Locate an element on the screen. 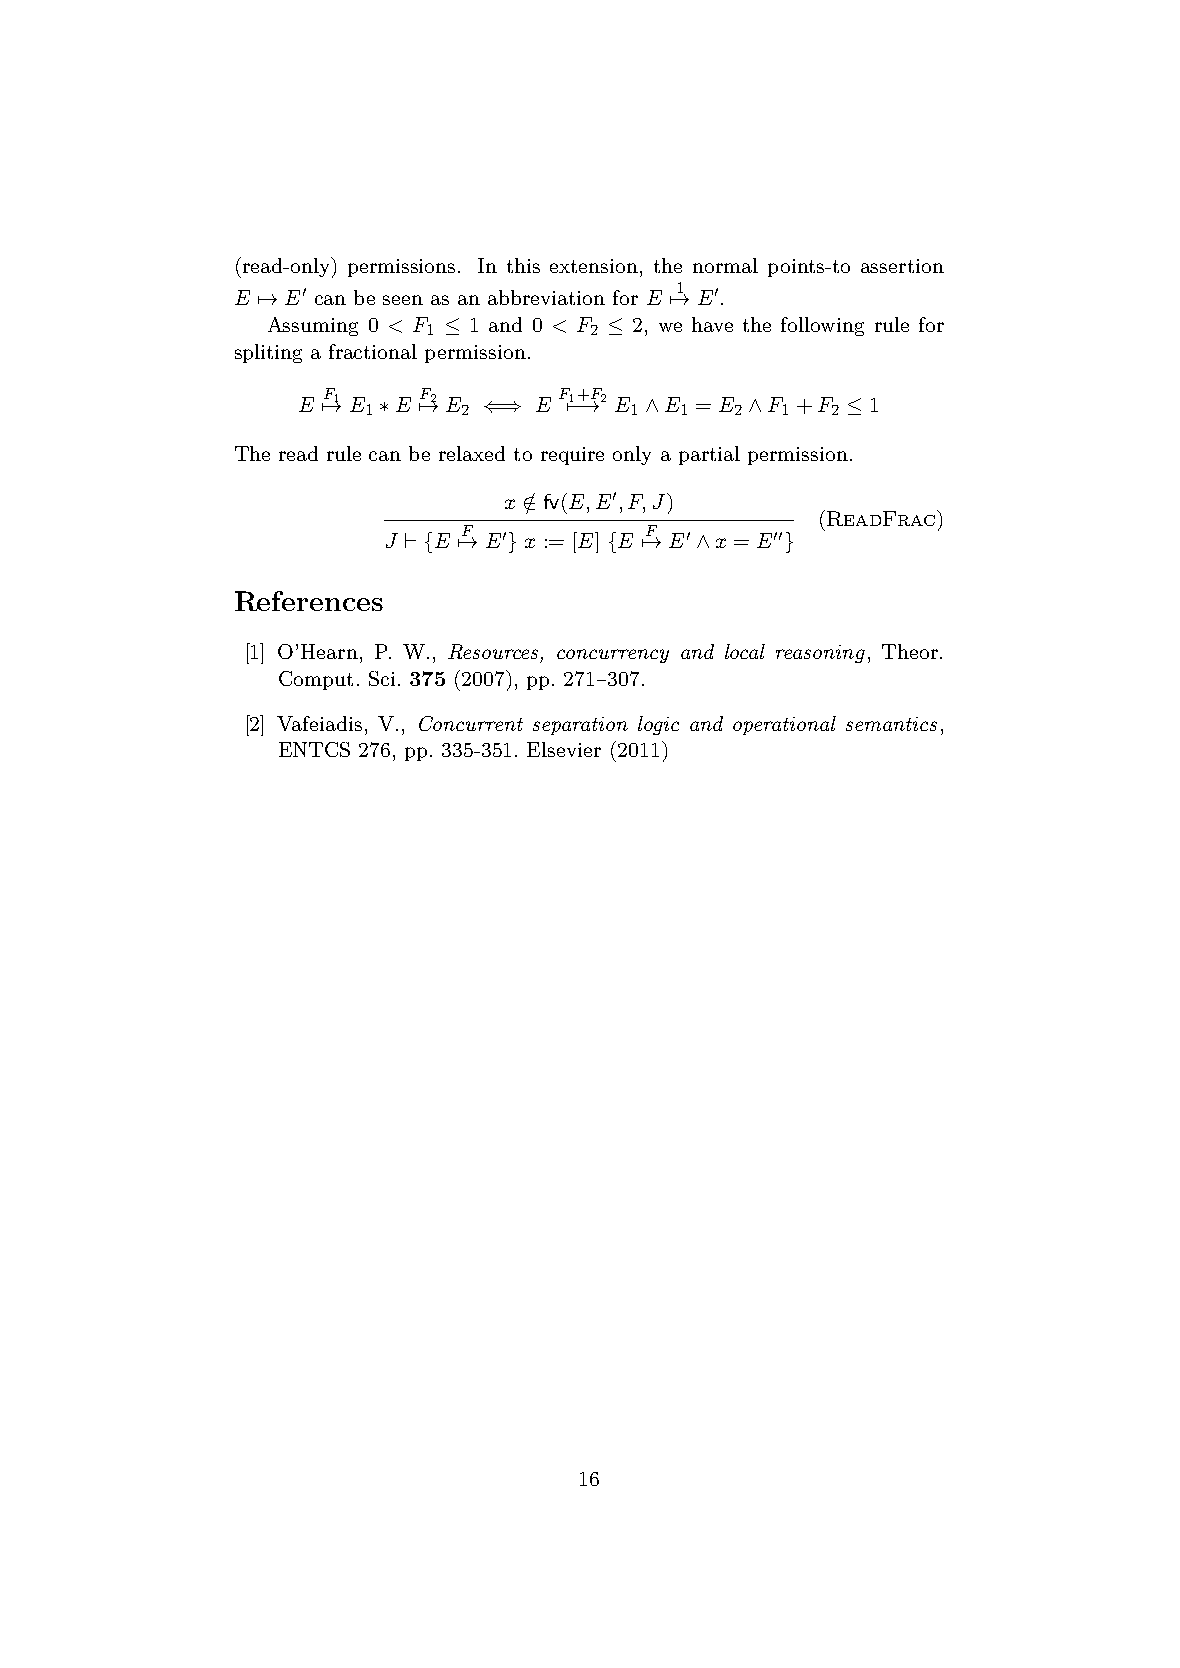 The height and width of the screenshot is (1668, 1180). separation is located at coordinates (580, 726).
